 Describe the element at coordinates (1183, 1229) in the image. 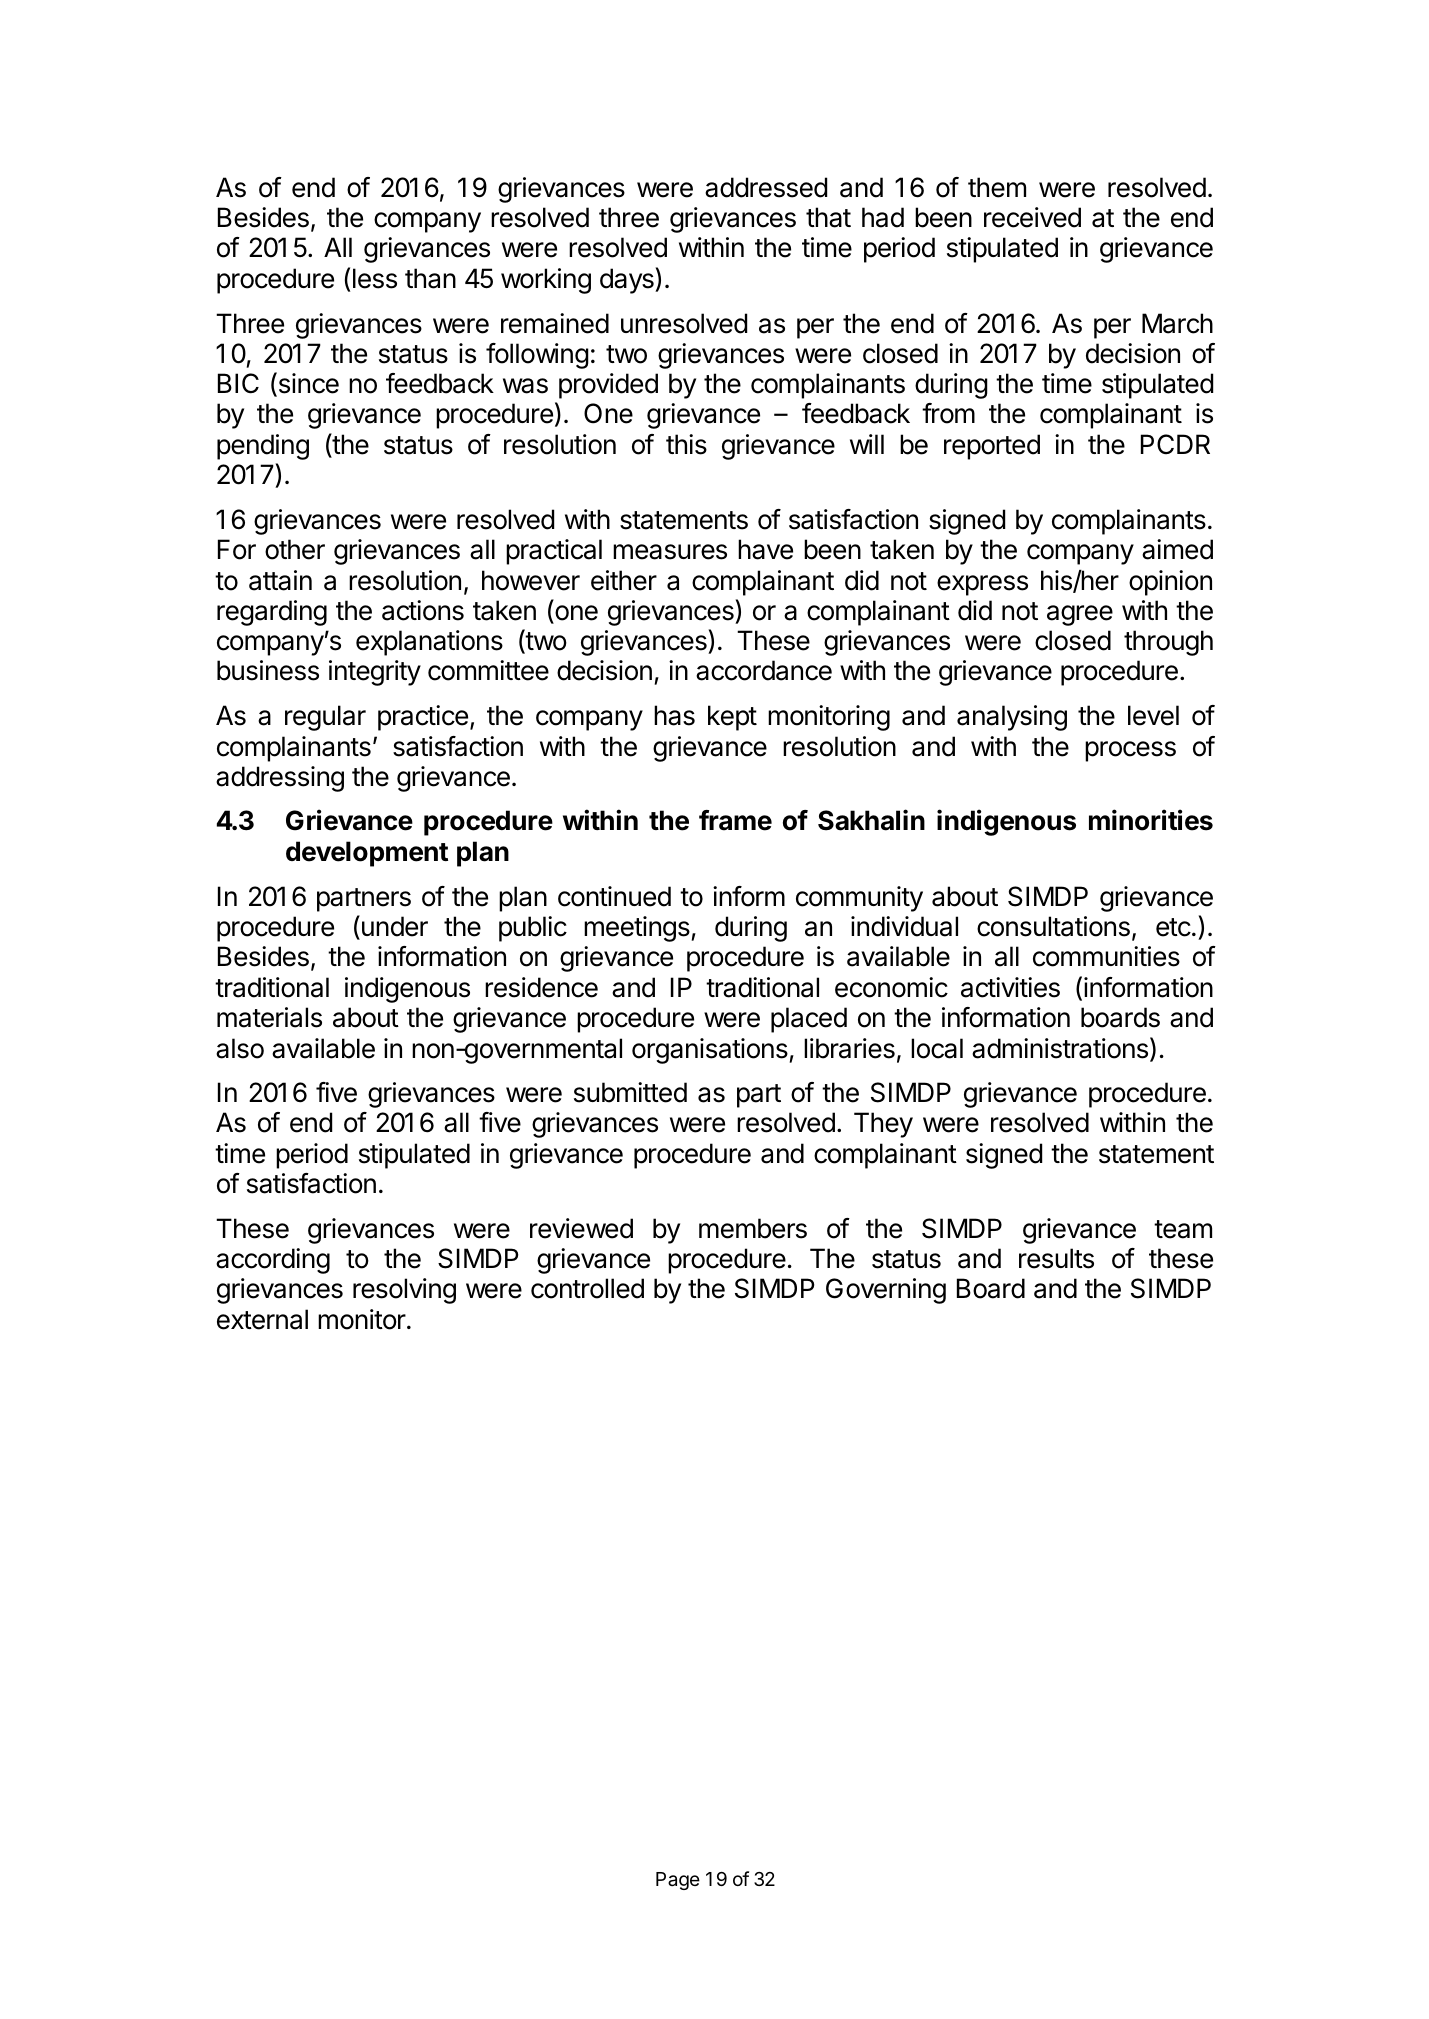

I see `team` at that location.
